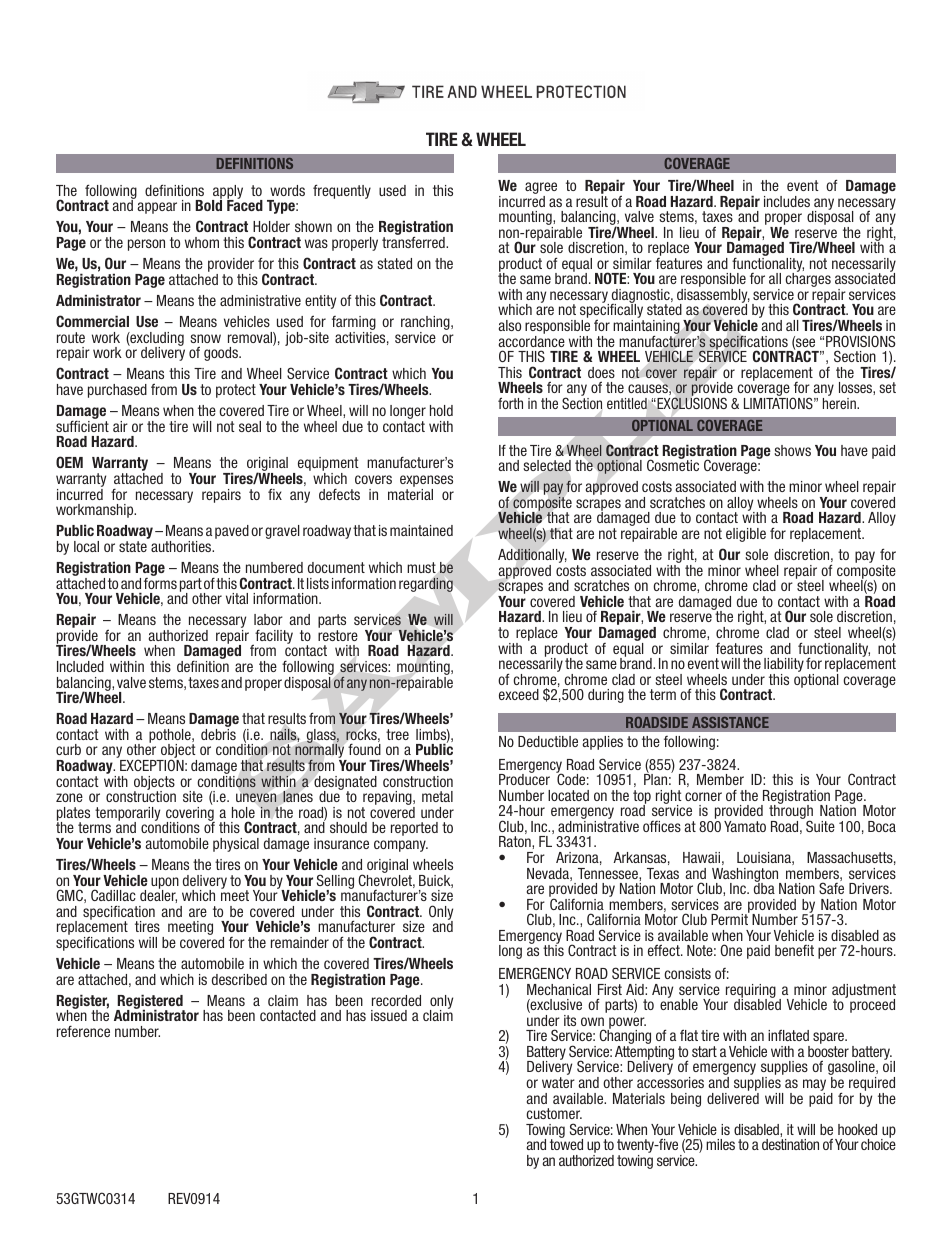 The image size is (952, 1233). Describe the element at coordinates (414, 242) in the document. I see `transferred` at that location.
